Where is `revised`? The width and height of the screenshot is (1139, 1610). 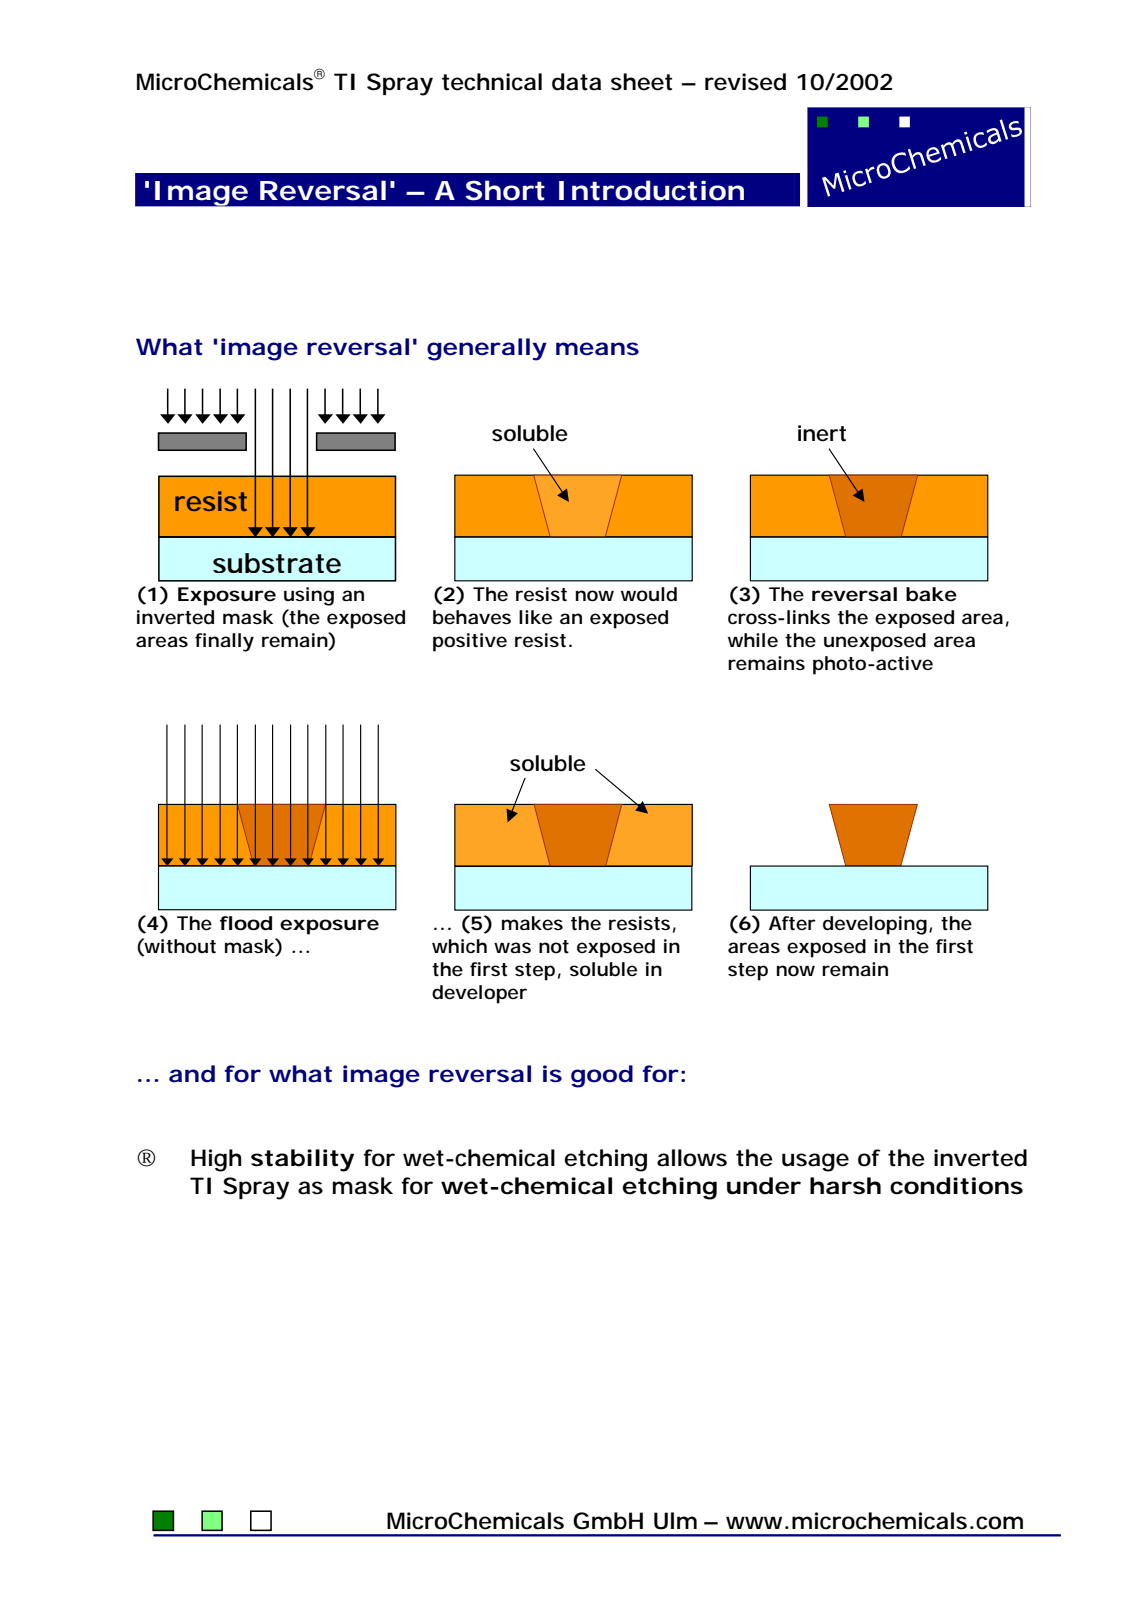
revised is located at coordinates (745, 82).
